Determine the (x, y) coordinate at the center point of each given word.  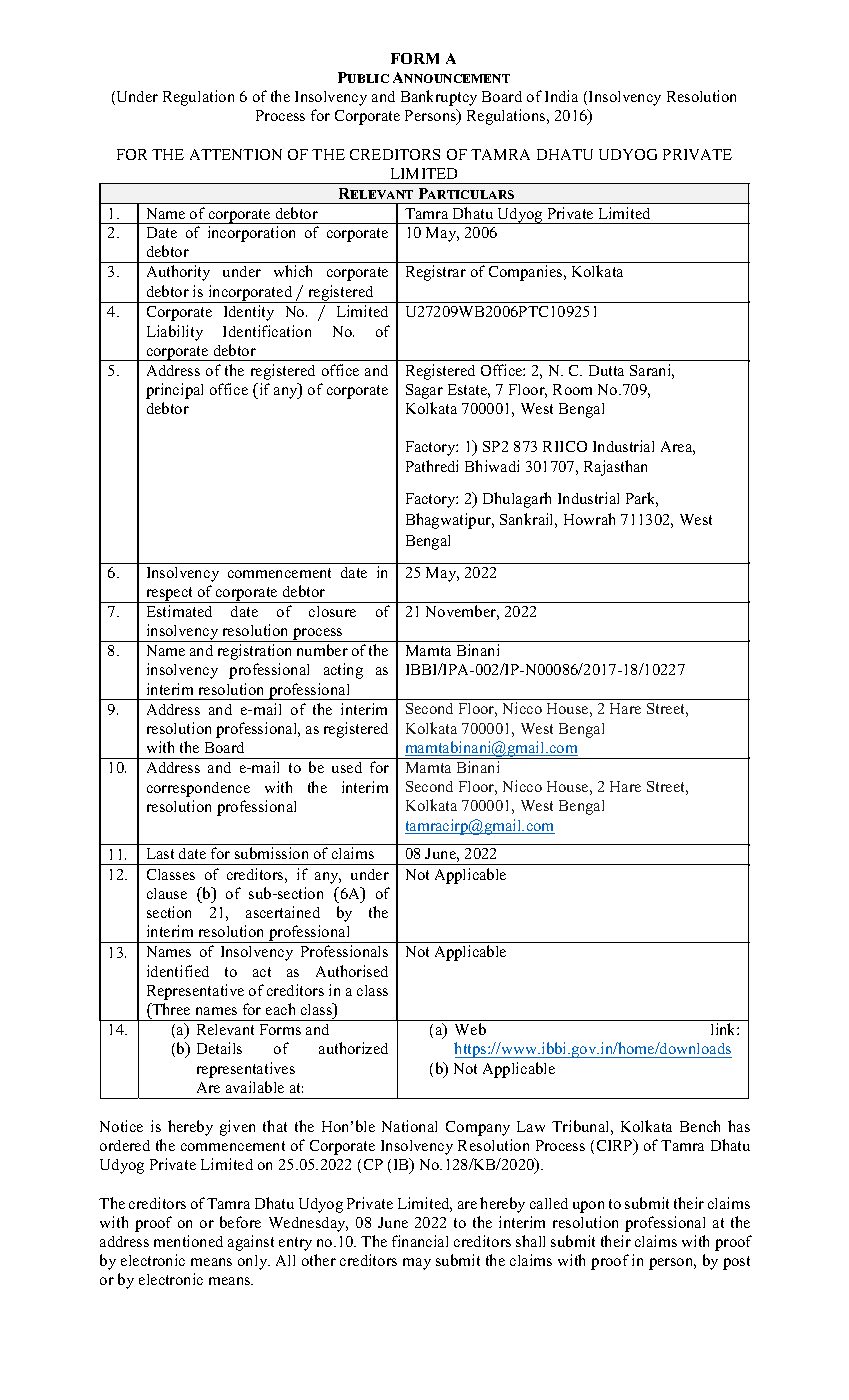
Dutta (606, 370)
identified (178, 971)
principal (174, 391)
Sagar (424, 391)
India (561, 96)
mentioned (188, 1241)
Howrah (589, 519)
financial (420, 1241)
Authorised (352, 971)
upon (588, 1207)
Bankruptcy (439, 98)
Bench (700, 1126)
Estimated (179, 611)
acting (343, 671)
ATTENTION (236, 154)
